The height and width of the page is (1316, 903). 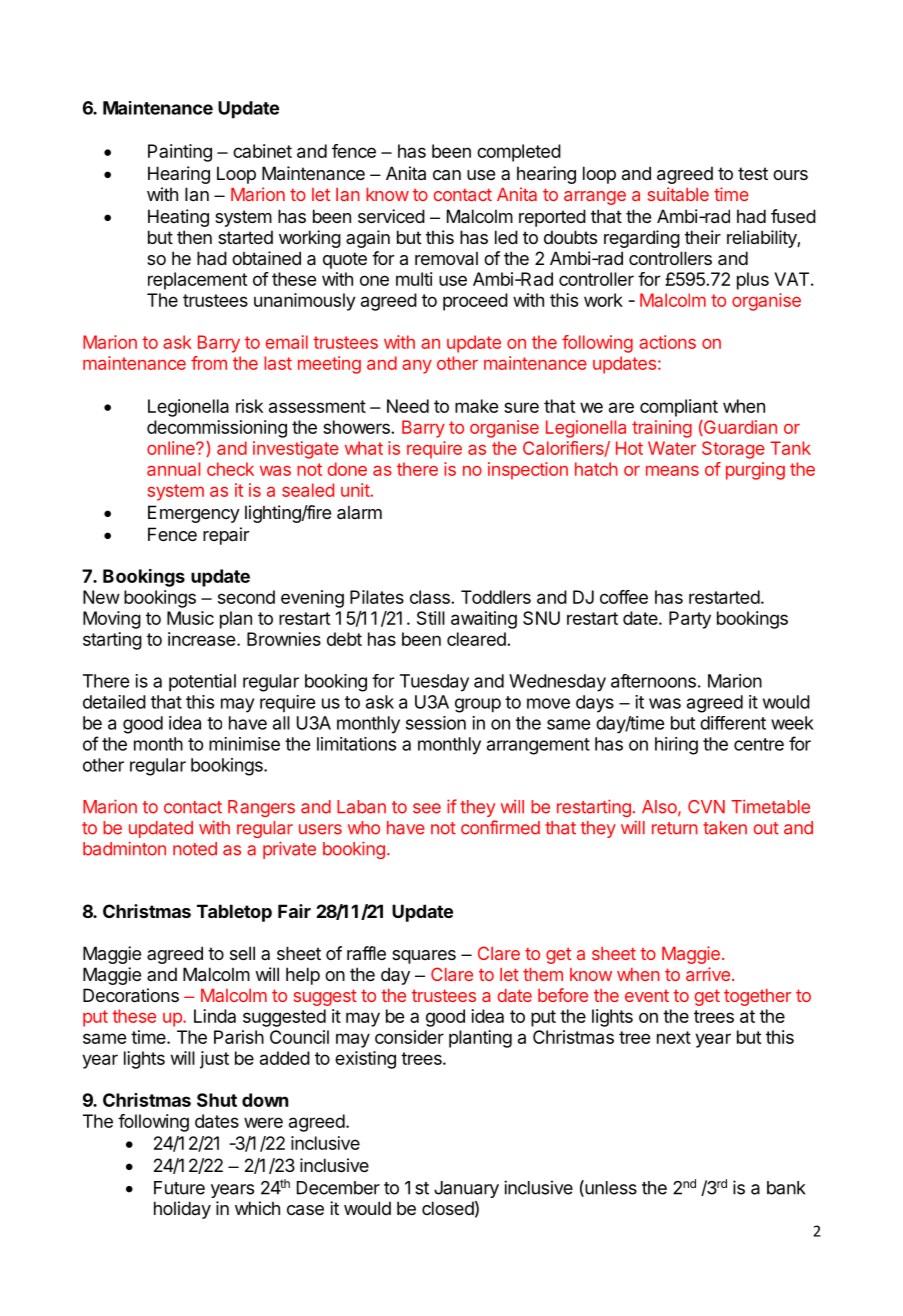 I want to click on see, so click(x=427, y=808).
